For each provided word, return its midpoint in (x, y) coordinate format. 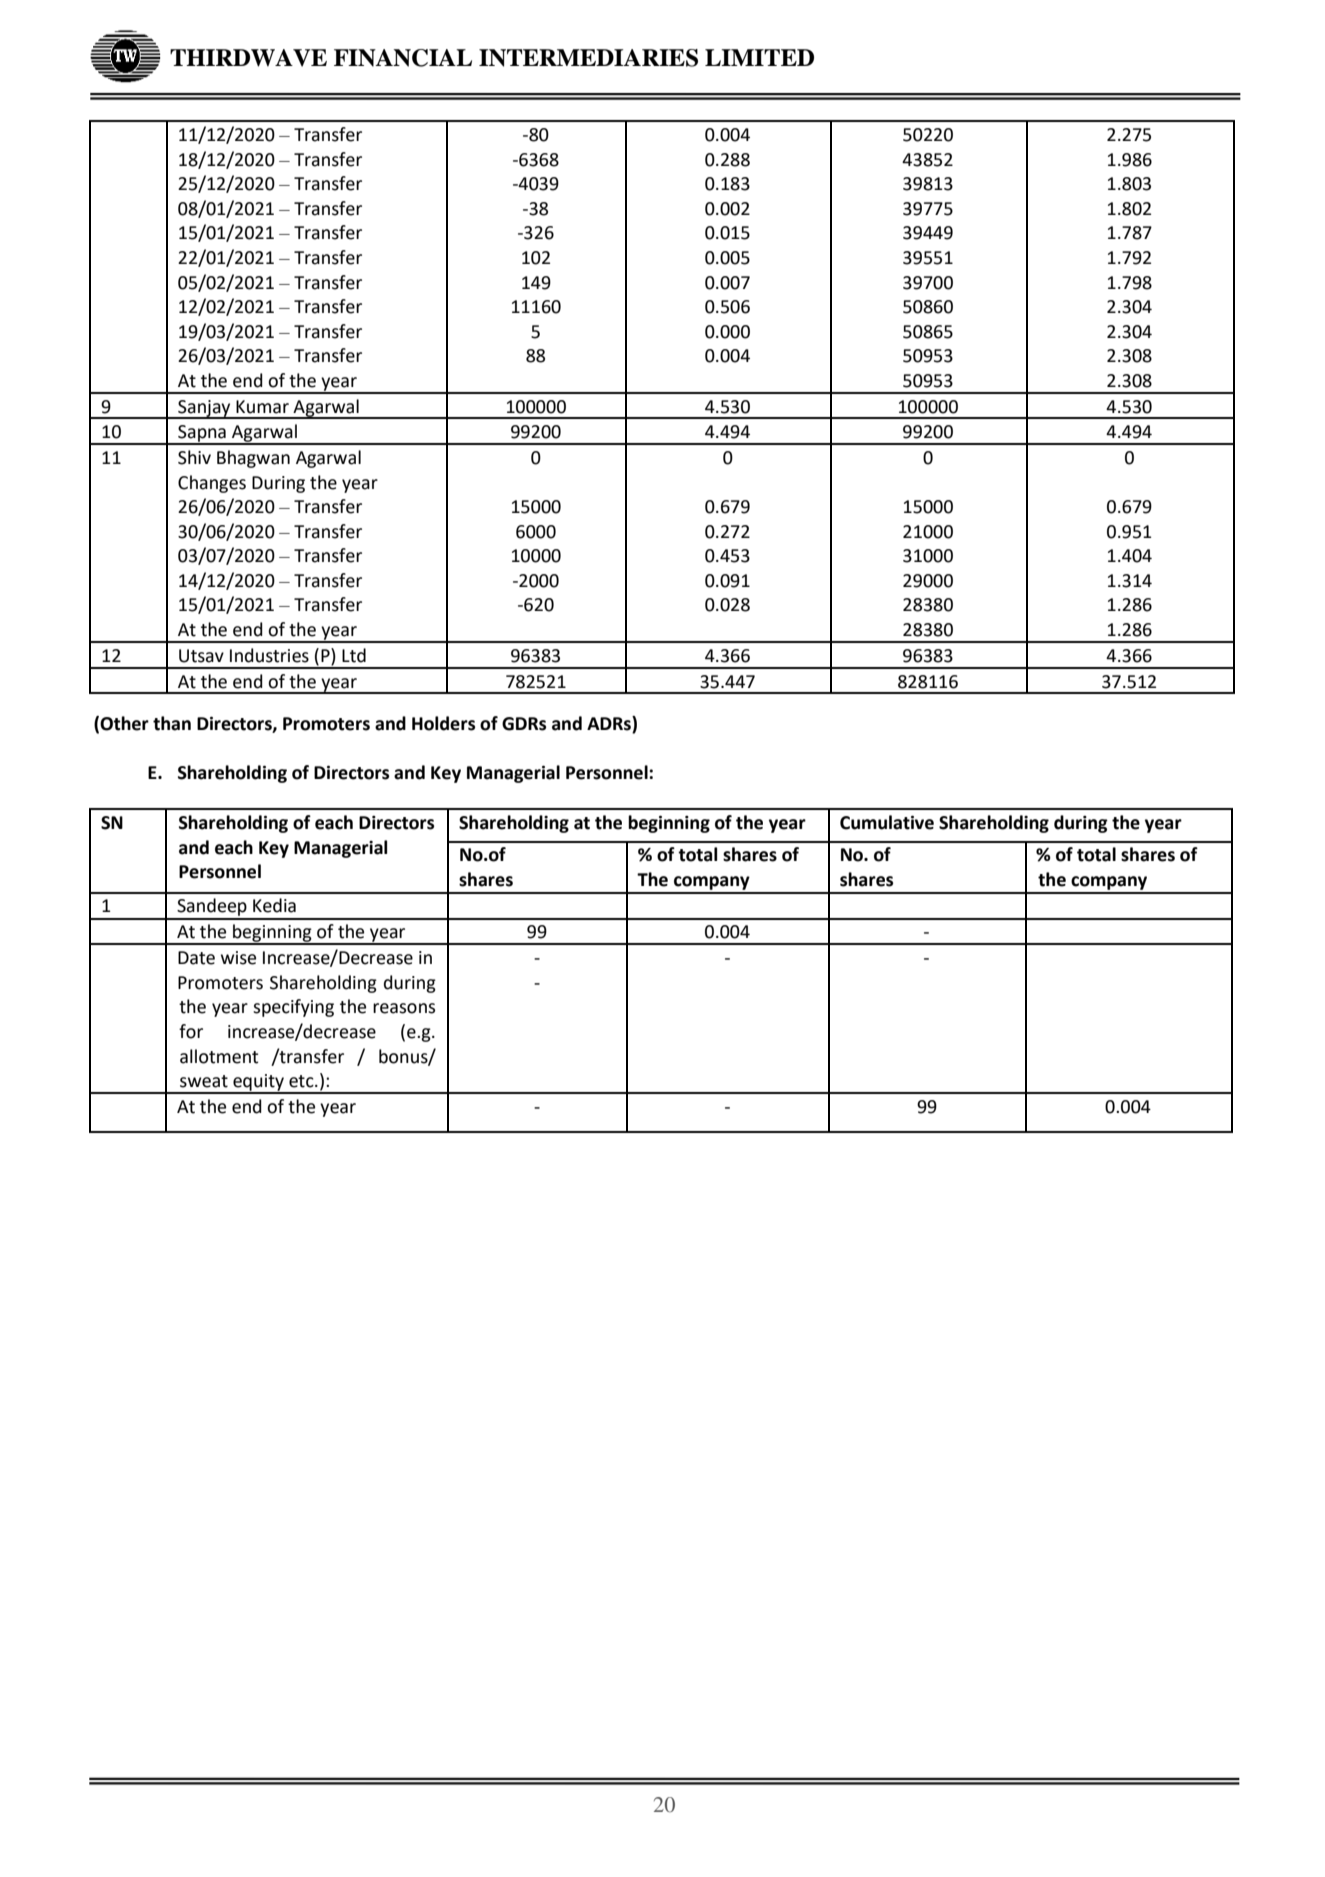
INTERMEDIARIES (588, 58)
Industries (269, 655)
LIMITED (759, 57)
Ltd (354, 655)
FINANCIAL (403, 58)
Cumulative (887, 822)
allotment (219, 1056)
